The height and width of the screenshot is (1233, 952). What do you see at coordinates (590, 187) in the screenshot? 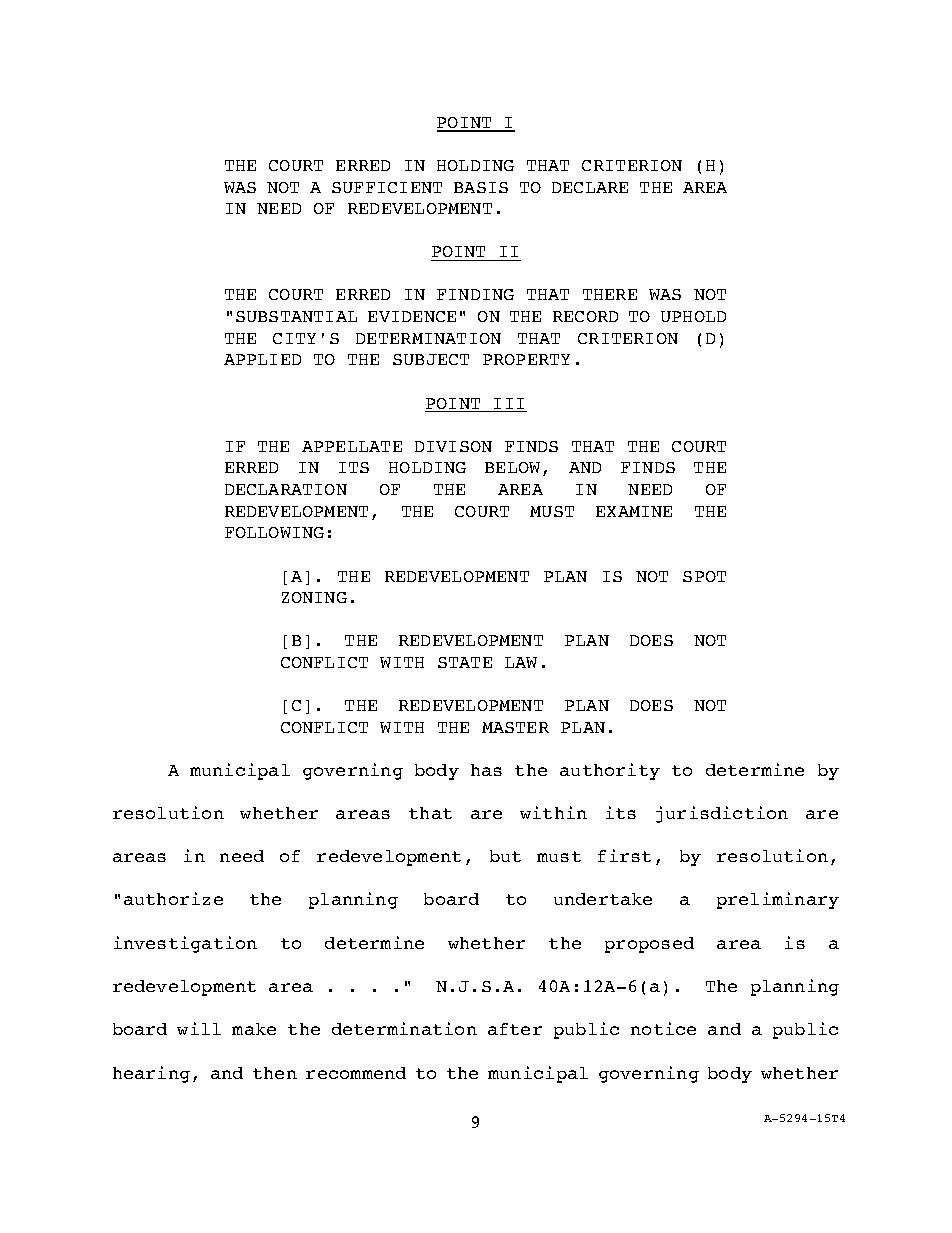
I see `DECLARE` at bounding box center [590, 187].
